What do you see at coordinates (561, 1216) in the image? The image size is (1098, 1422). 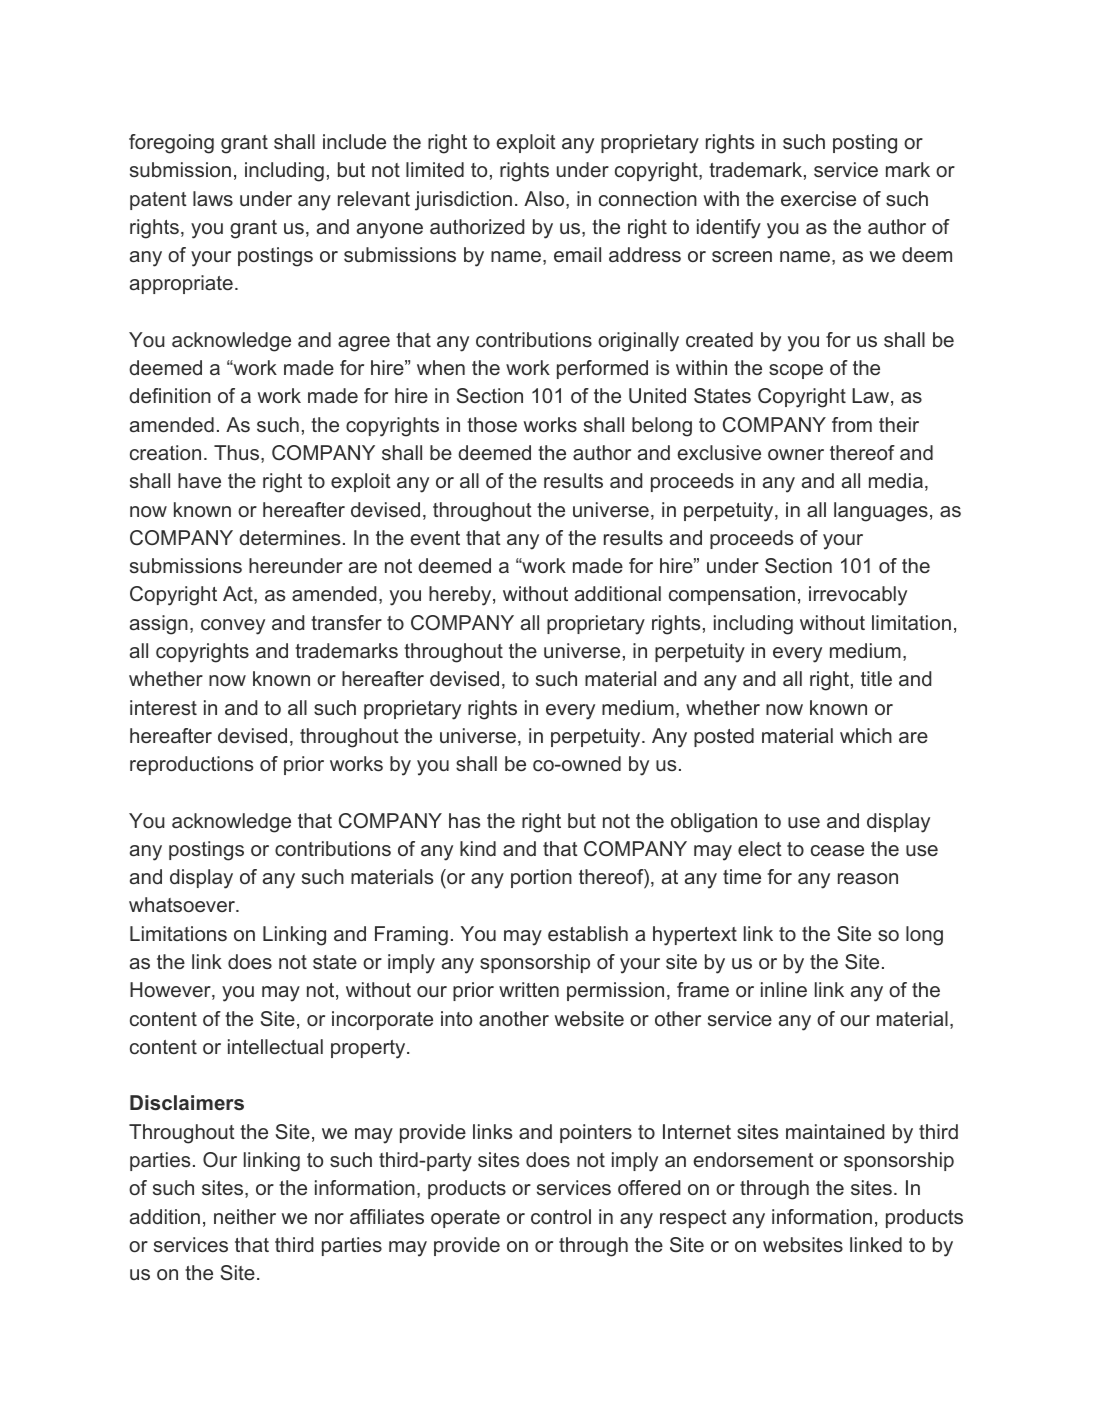 I see `control` at bounding box center [561, 1216].
